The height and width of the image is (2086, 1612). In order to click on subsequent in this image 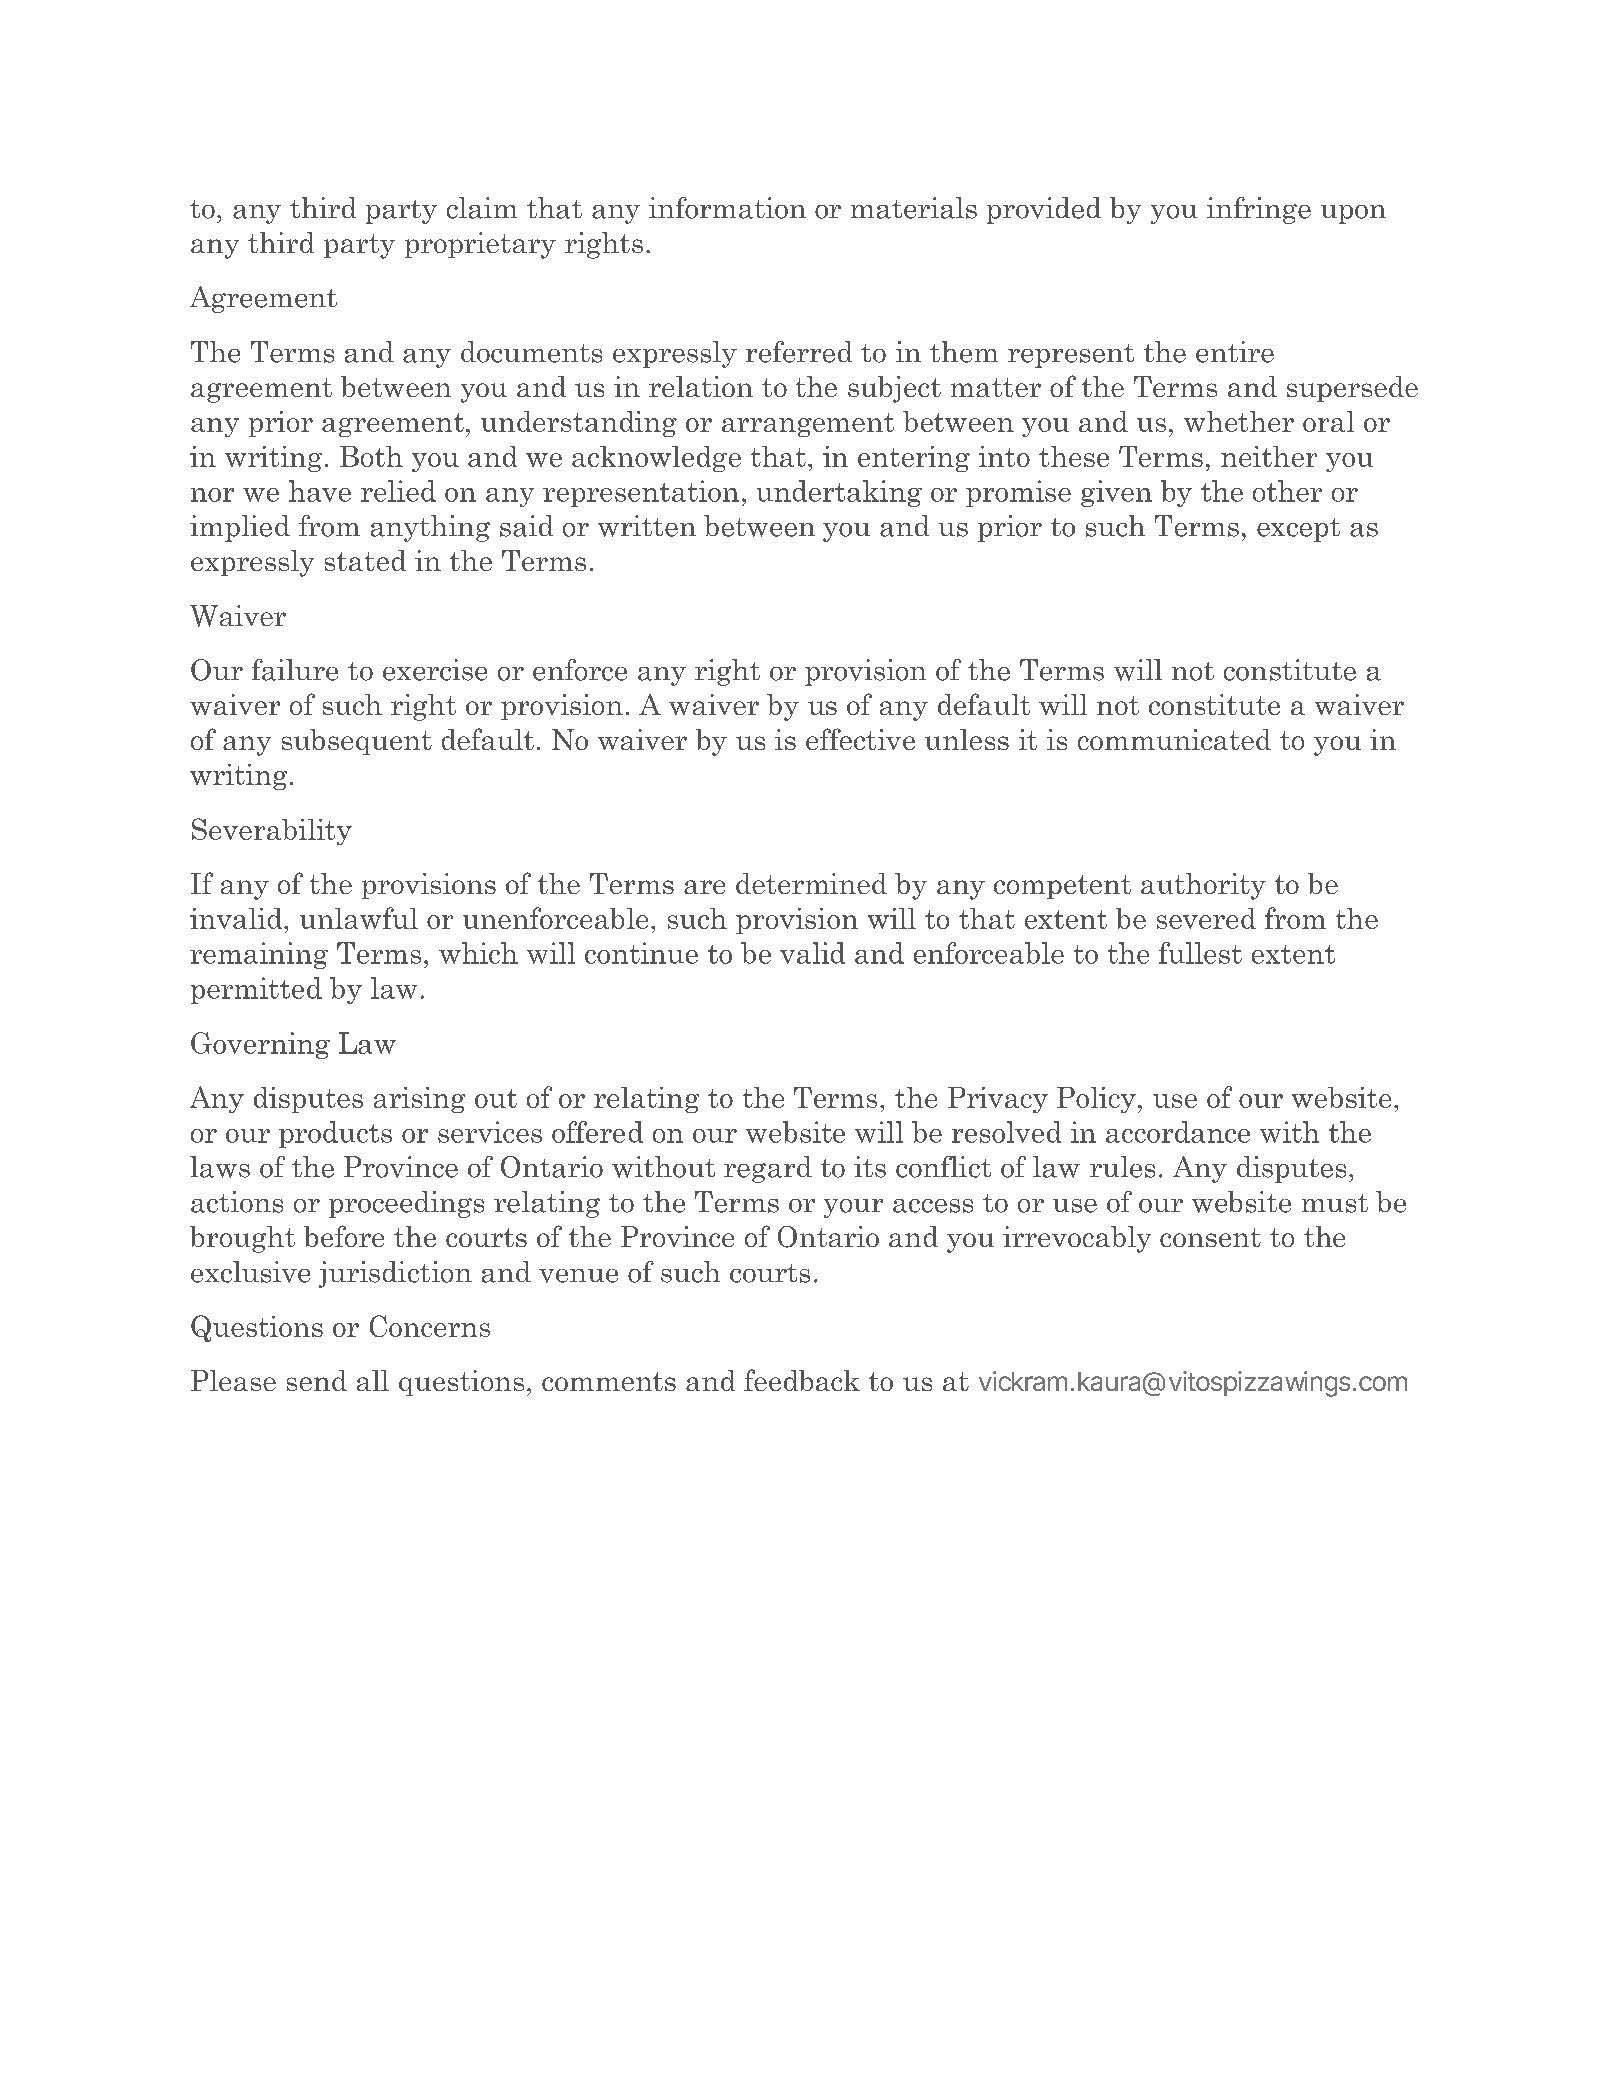, I will do `click(357, 742)`.
